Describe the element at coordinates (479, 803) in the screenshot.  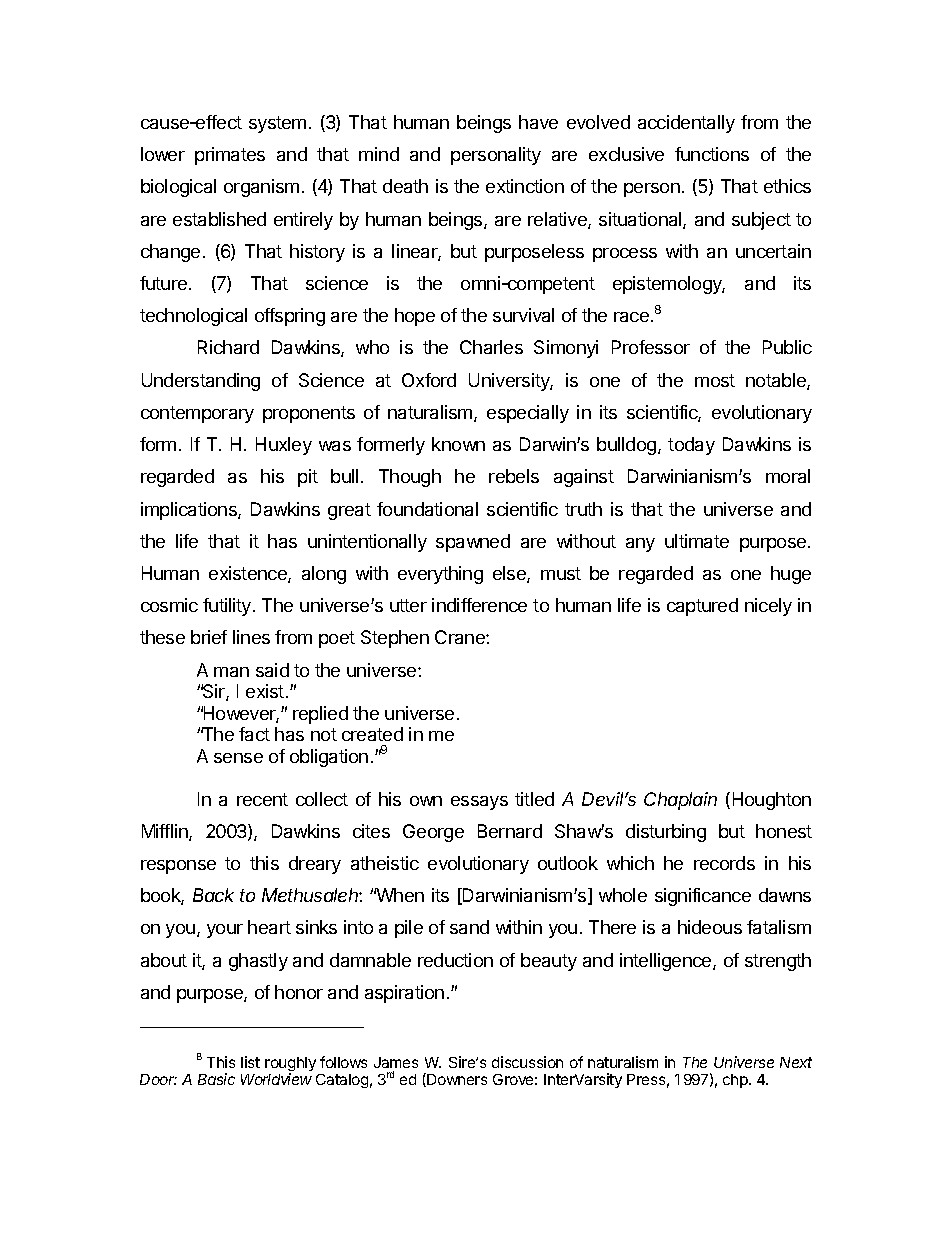
I see `essays` at that location.
